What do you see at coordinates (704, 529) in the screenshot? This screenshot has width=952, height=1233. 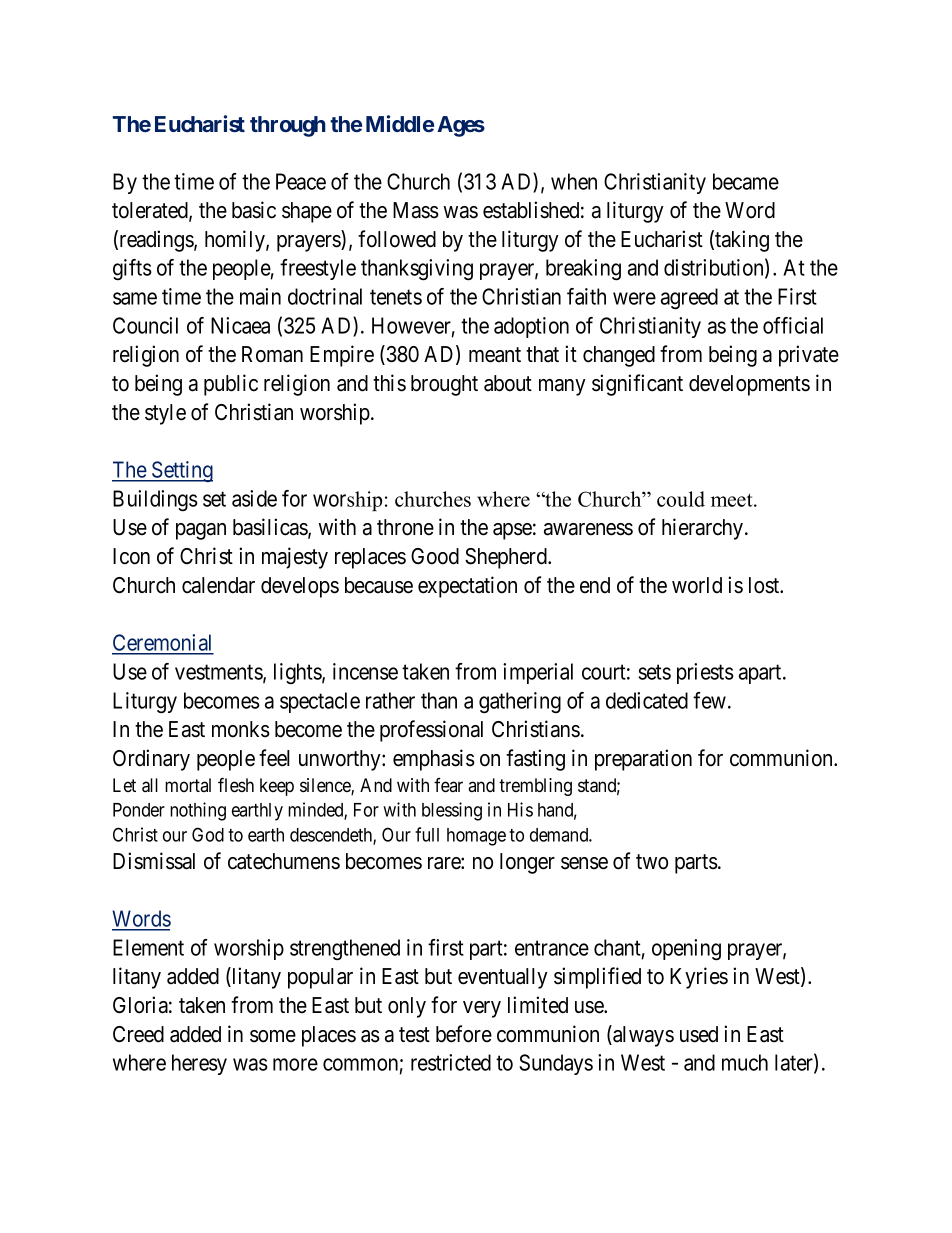 I see `hierarchy` at bounding box center [704, 529].
